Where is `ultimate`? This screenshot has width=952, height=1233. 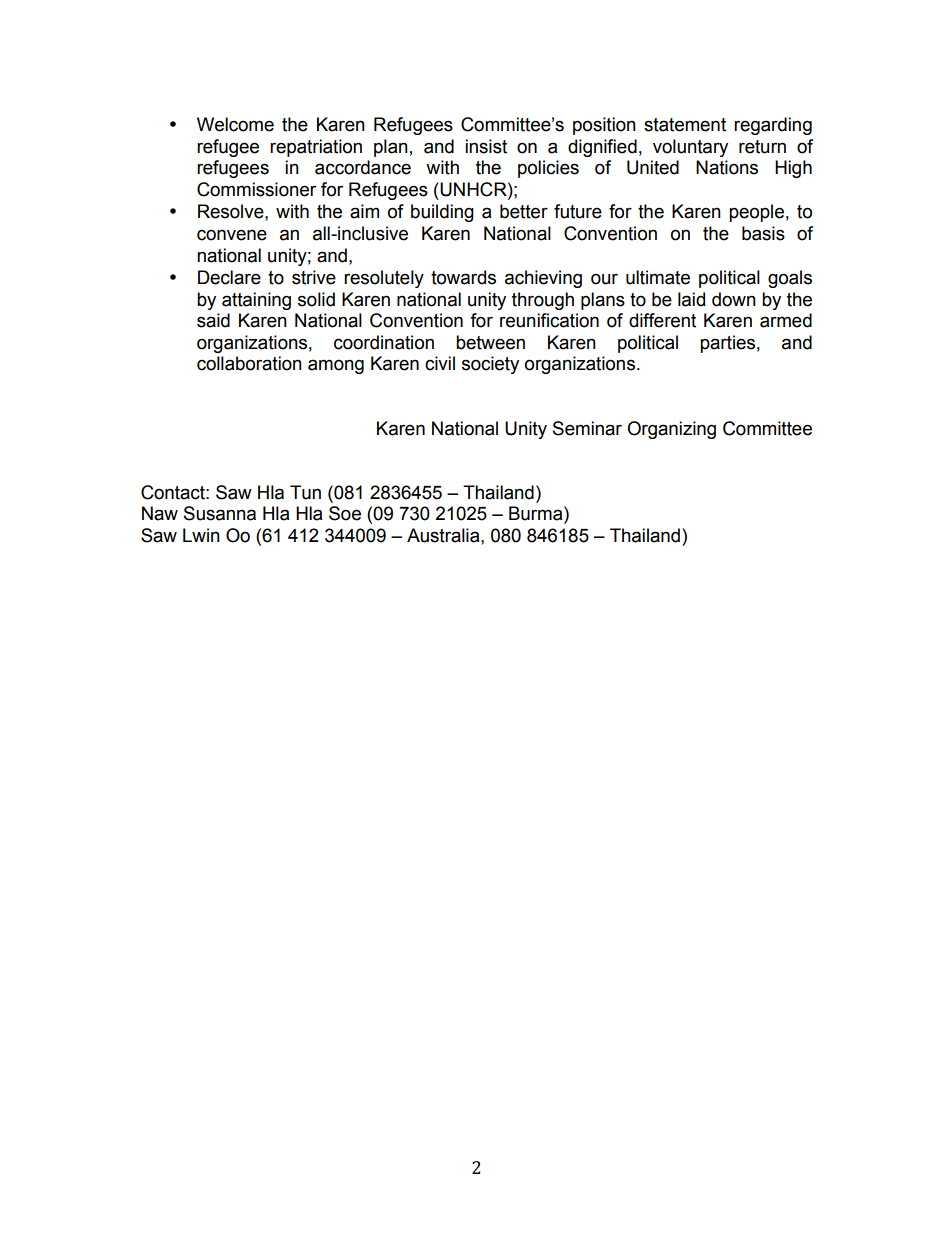
ultimate is located at coordinates (658, 277).
